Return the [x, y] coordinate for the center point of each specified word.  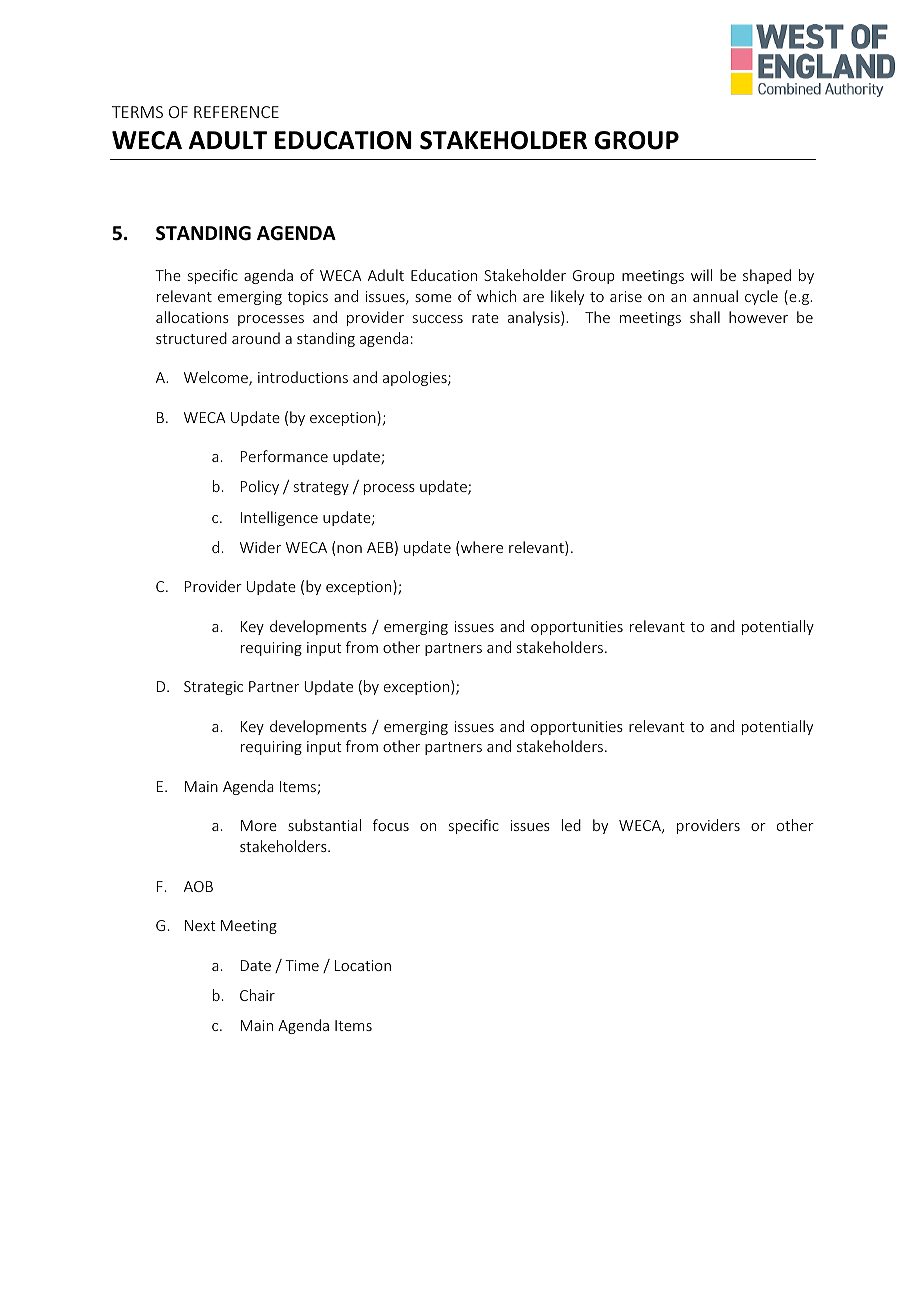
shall [705, 317]
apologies [416, 378]
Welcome [217, 378]
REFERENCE [236, 112]
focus [391, 825]
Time [302, 965]
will [701, 275]
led [571, 825]
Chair [257, 995]
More [259, 825]
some [433, 298]
